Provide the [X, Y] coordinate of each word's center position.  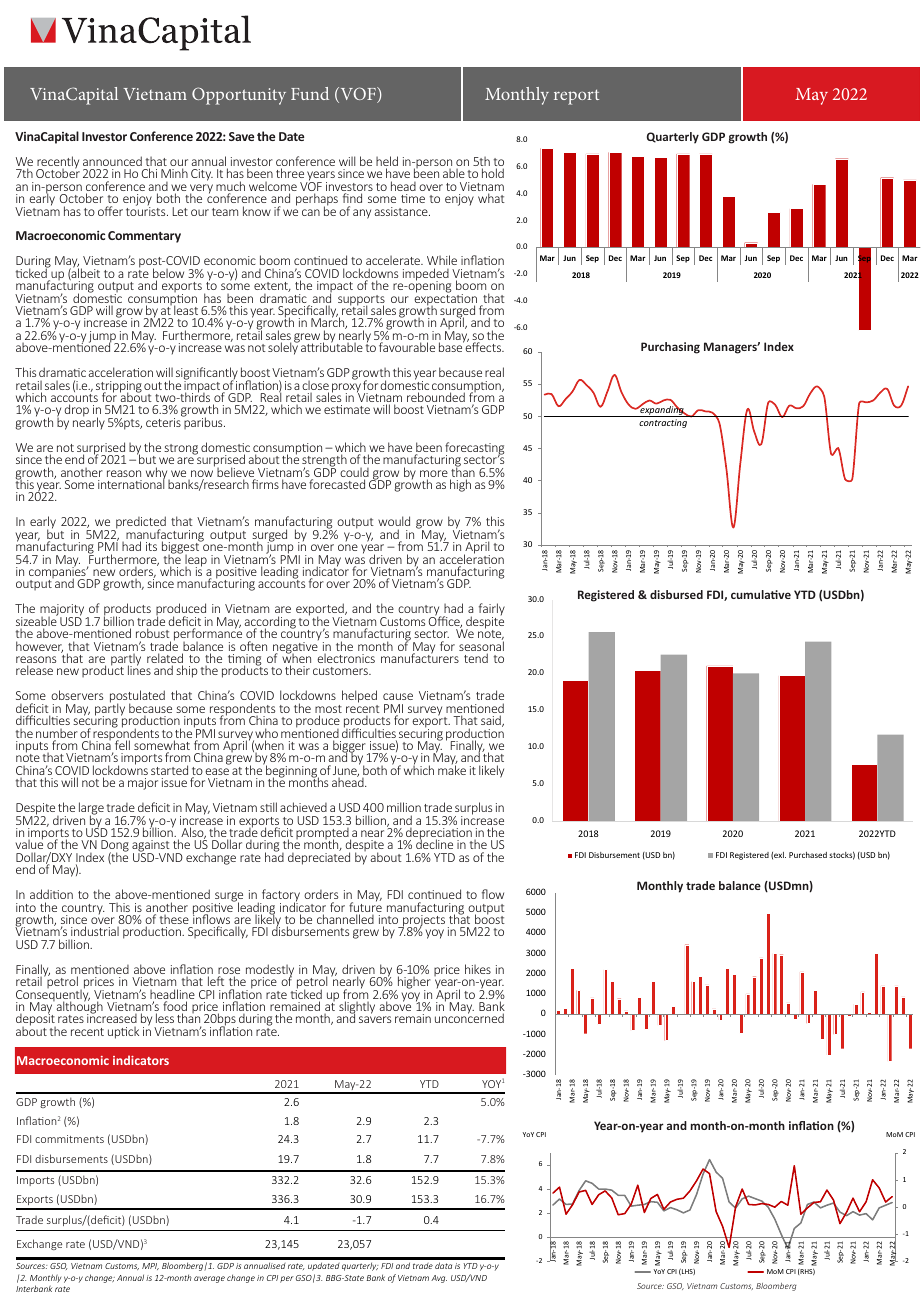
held [387, 162]
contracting [663, 423]
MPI [150, 1266]
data [443, 1265]
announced [112, 161]
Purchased [808, 855]
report [576, 97]
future [365, 907]
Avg [439, 1279]
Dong [115, 847]
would [394, 521]
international [131, 483]
